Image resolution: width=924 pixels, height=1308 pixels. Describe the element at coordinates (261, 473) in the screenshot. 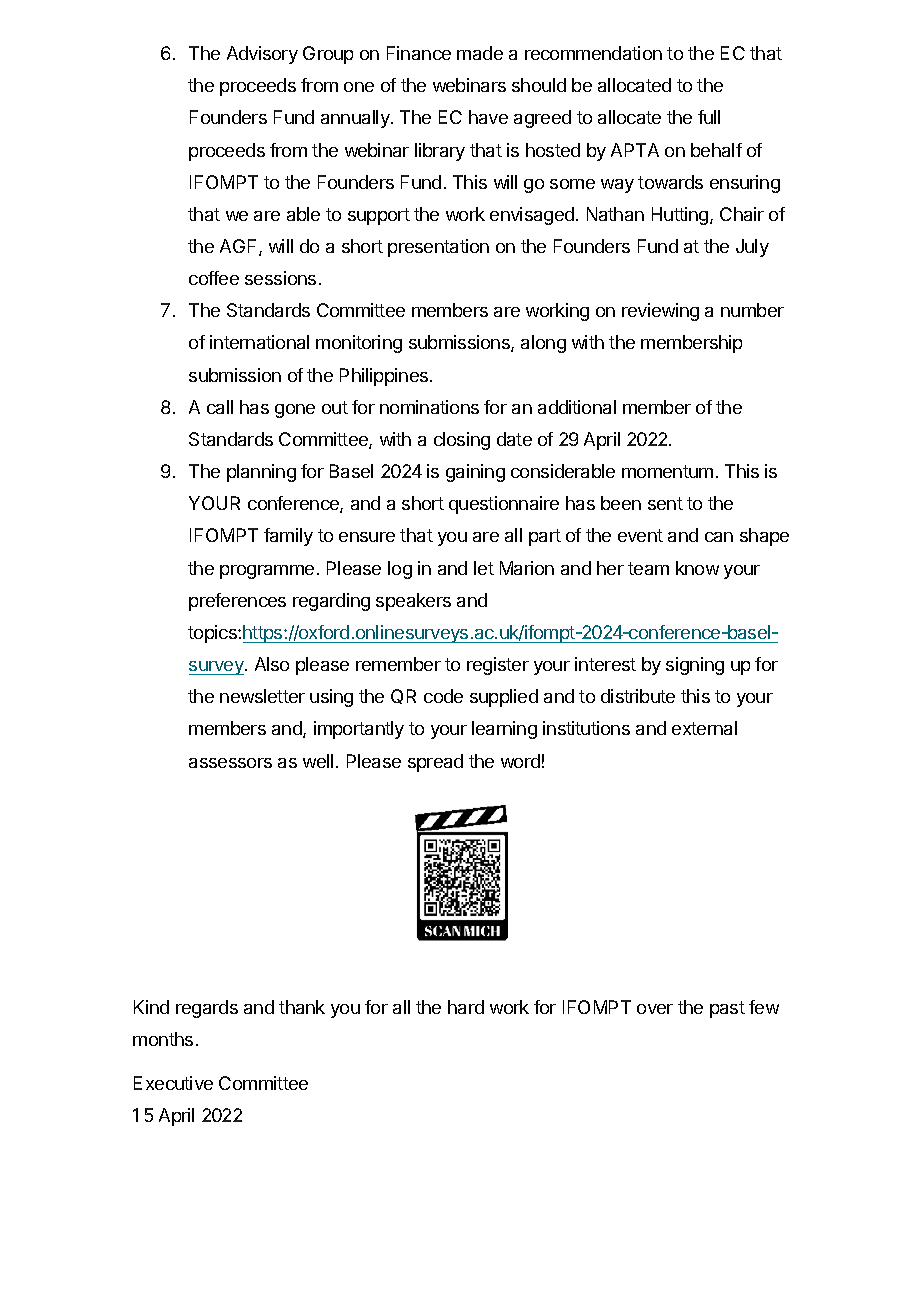

I see `planning` at that location.
